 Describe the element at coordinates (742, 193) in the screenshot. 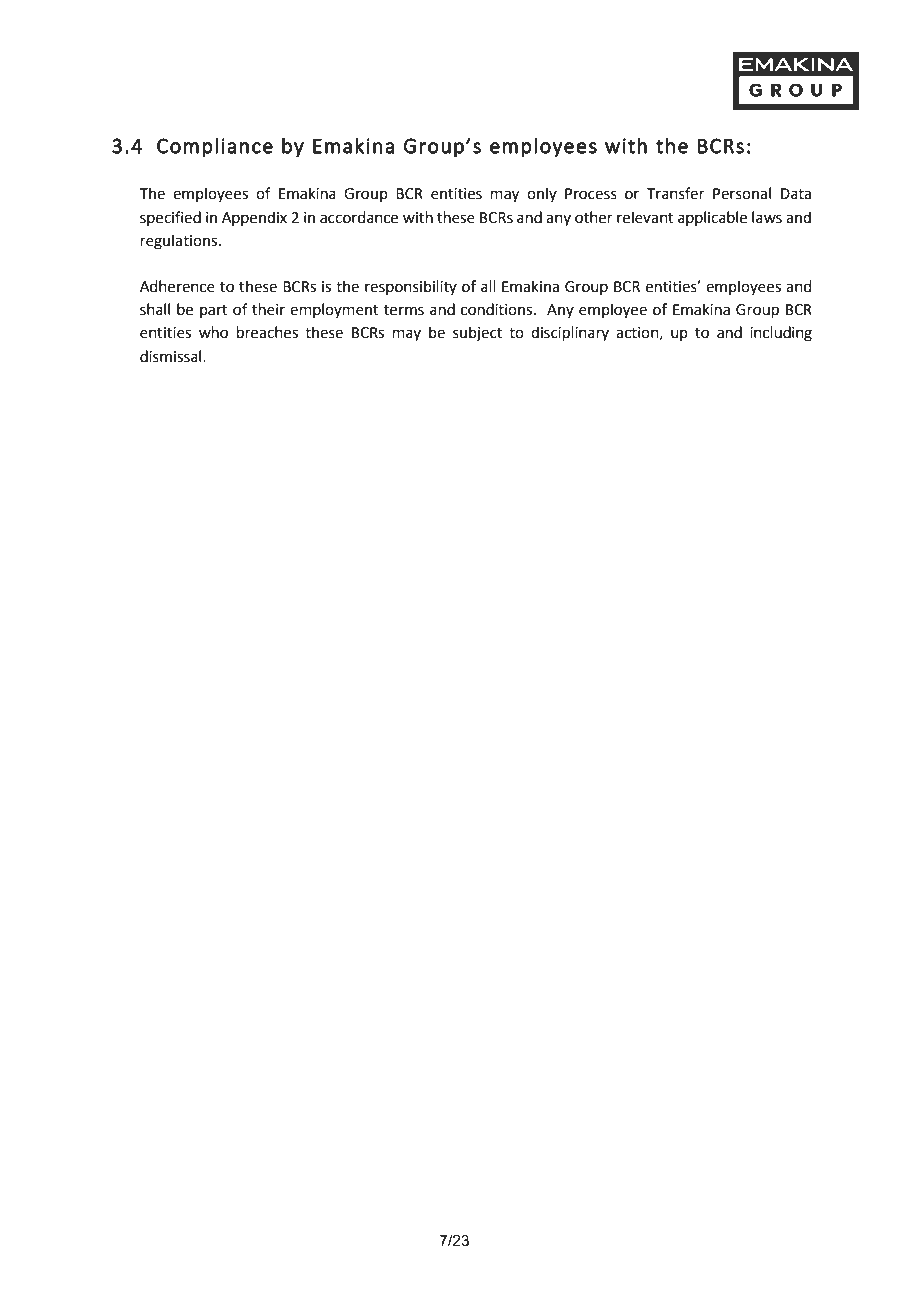

I see `Personal` at that location.
